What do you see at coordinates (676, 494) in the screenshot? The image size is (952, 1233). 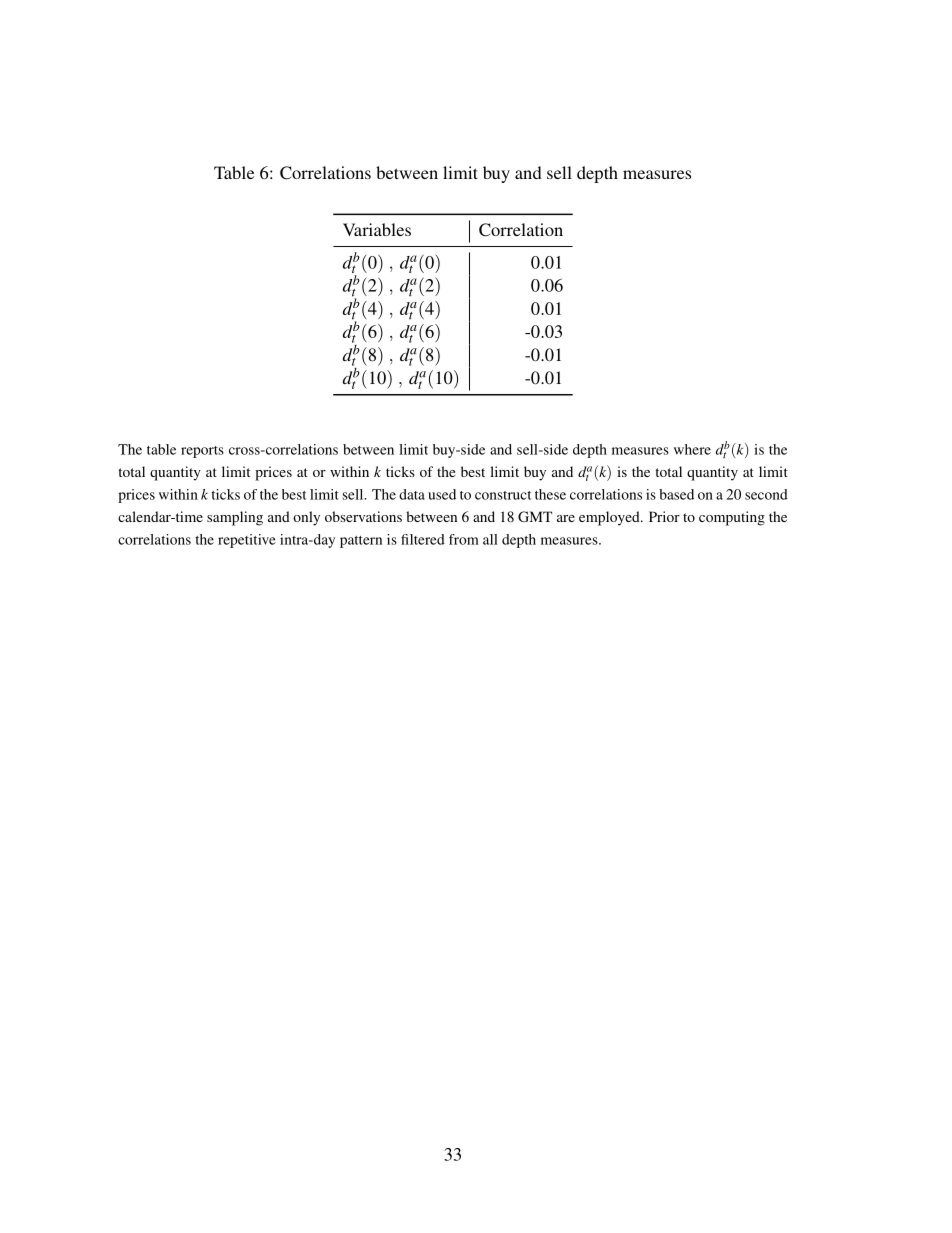 I see `based` at bounding box center [676, 494].
